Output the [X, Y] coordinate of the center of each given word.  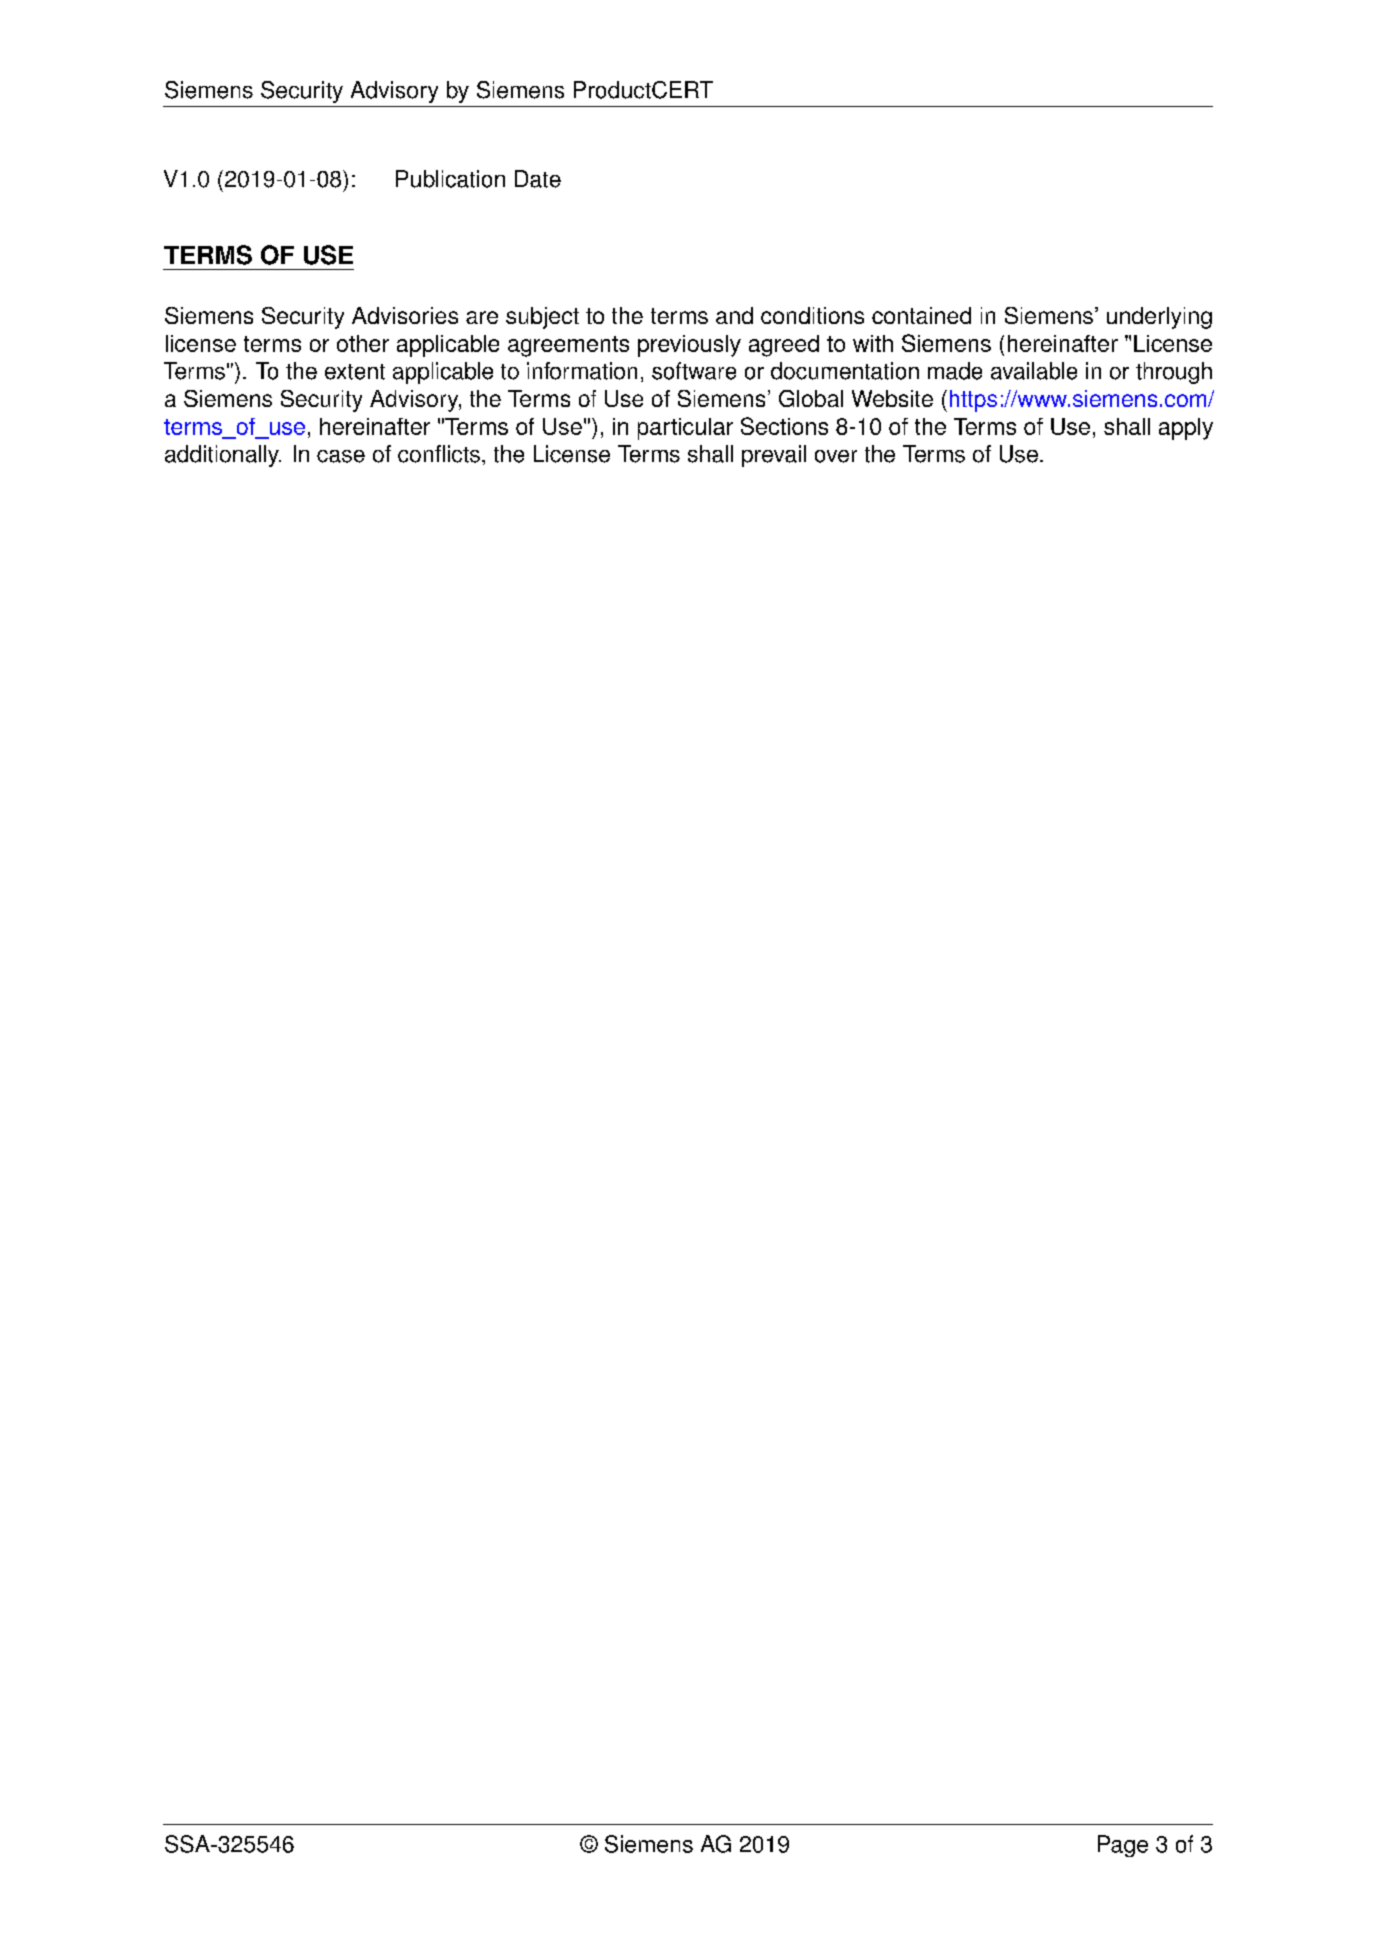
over [836, 456]
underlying [1159, 318]
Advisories [405, 315]
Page [1123, 1846]
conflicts [439, 454]
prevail [774, 456]
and [734, 315]
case [341, 456]
